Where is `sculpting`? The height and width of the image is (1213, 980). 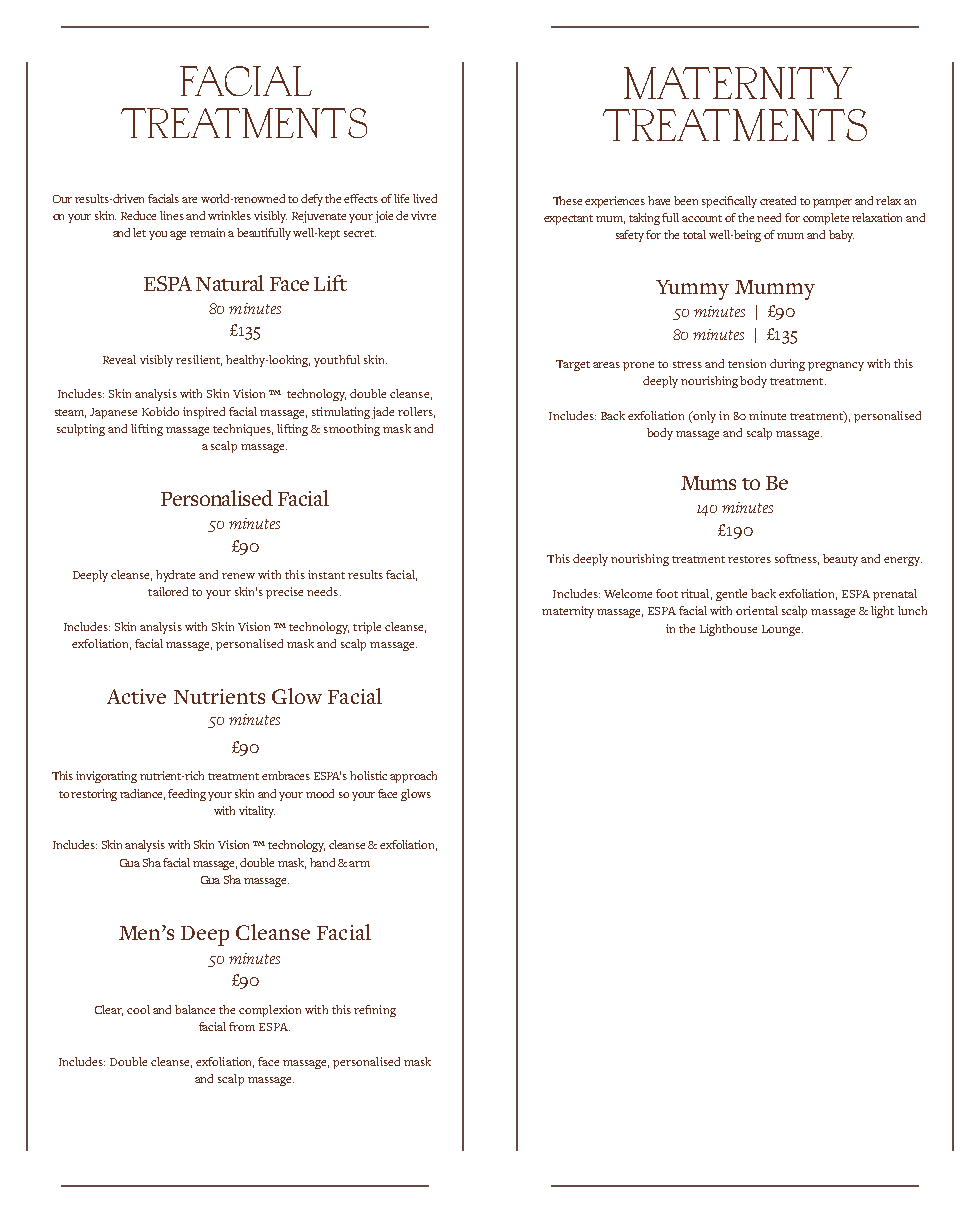 sculpting is located at coordinates (81, 430).
